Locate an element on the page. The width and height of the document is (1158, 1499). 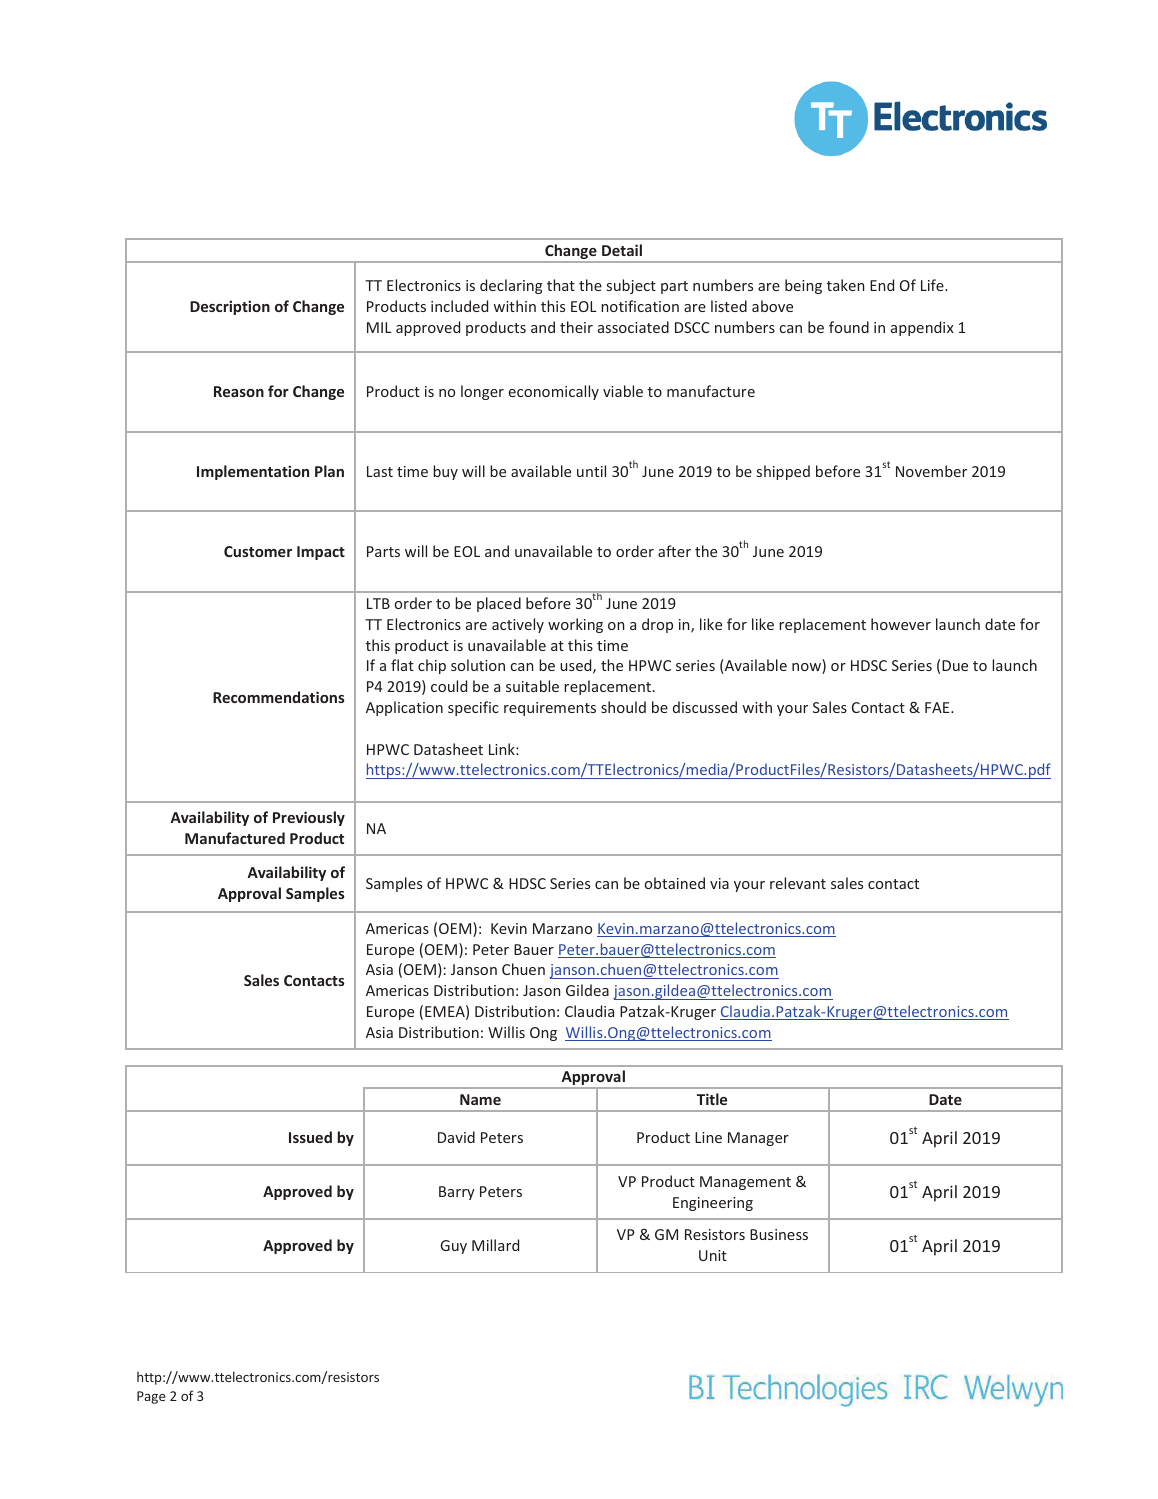
Description is located at coordinates (230, 307).
